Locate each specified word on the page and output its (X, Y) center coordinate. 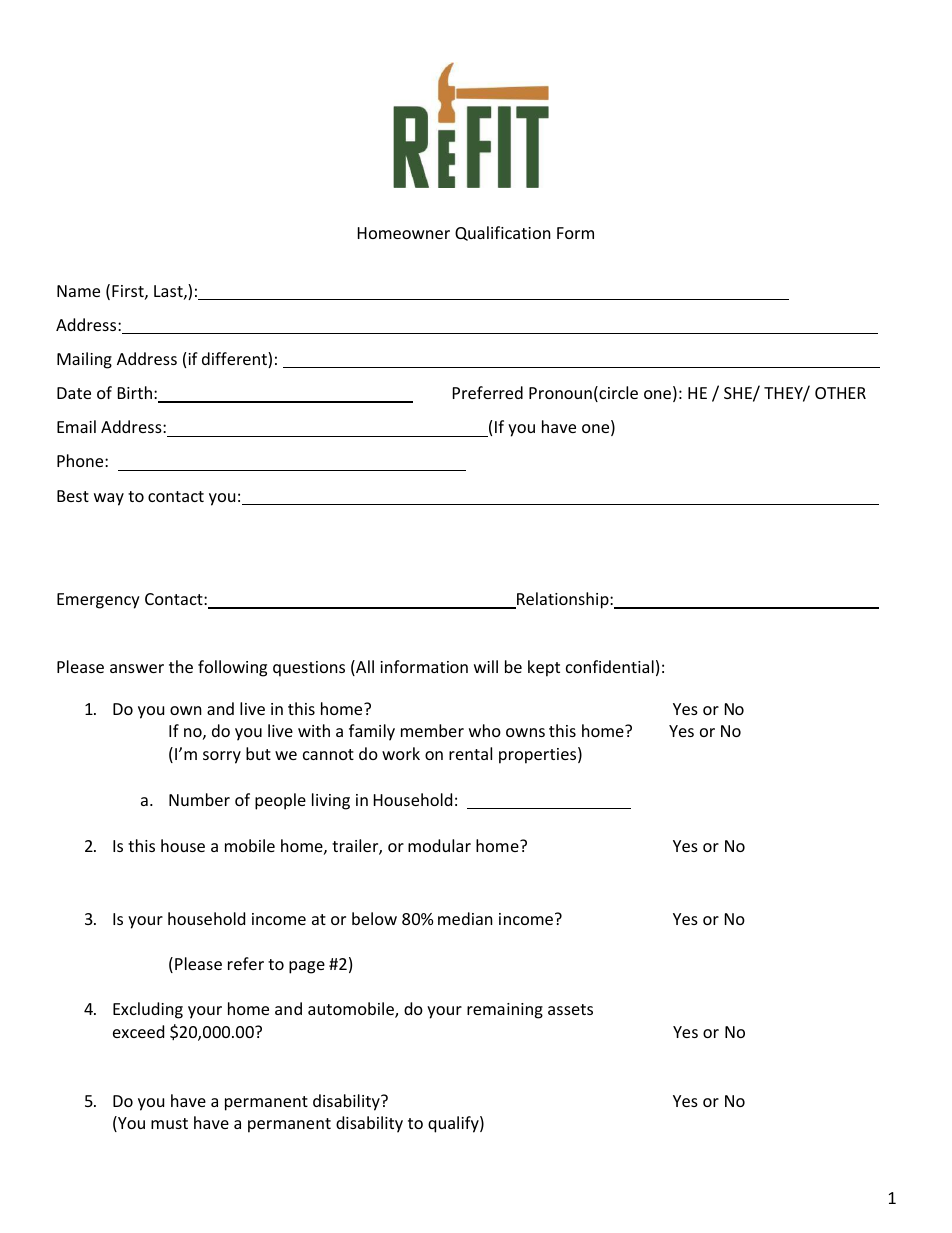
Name (78, 291)
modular (439, 845)
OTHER (840, 393)
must (169, 1123)
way (109, 499)
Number (199, 799)
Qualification (503, 233)
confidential (610, 666)
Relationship (563, 600)
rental (470, 753)
